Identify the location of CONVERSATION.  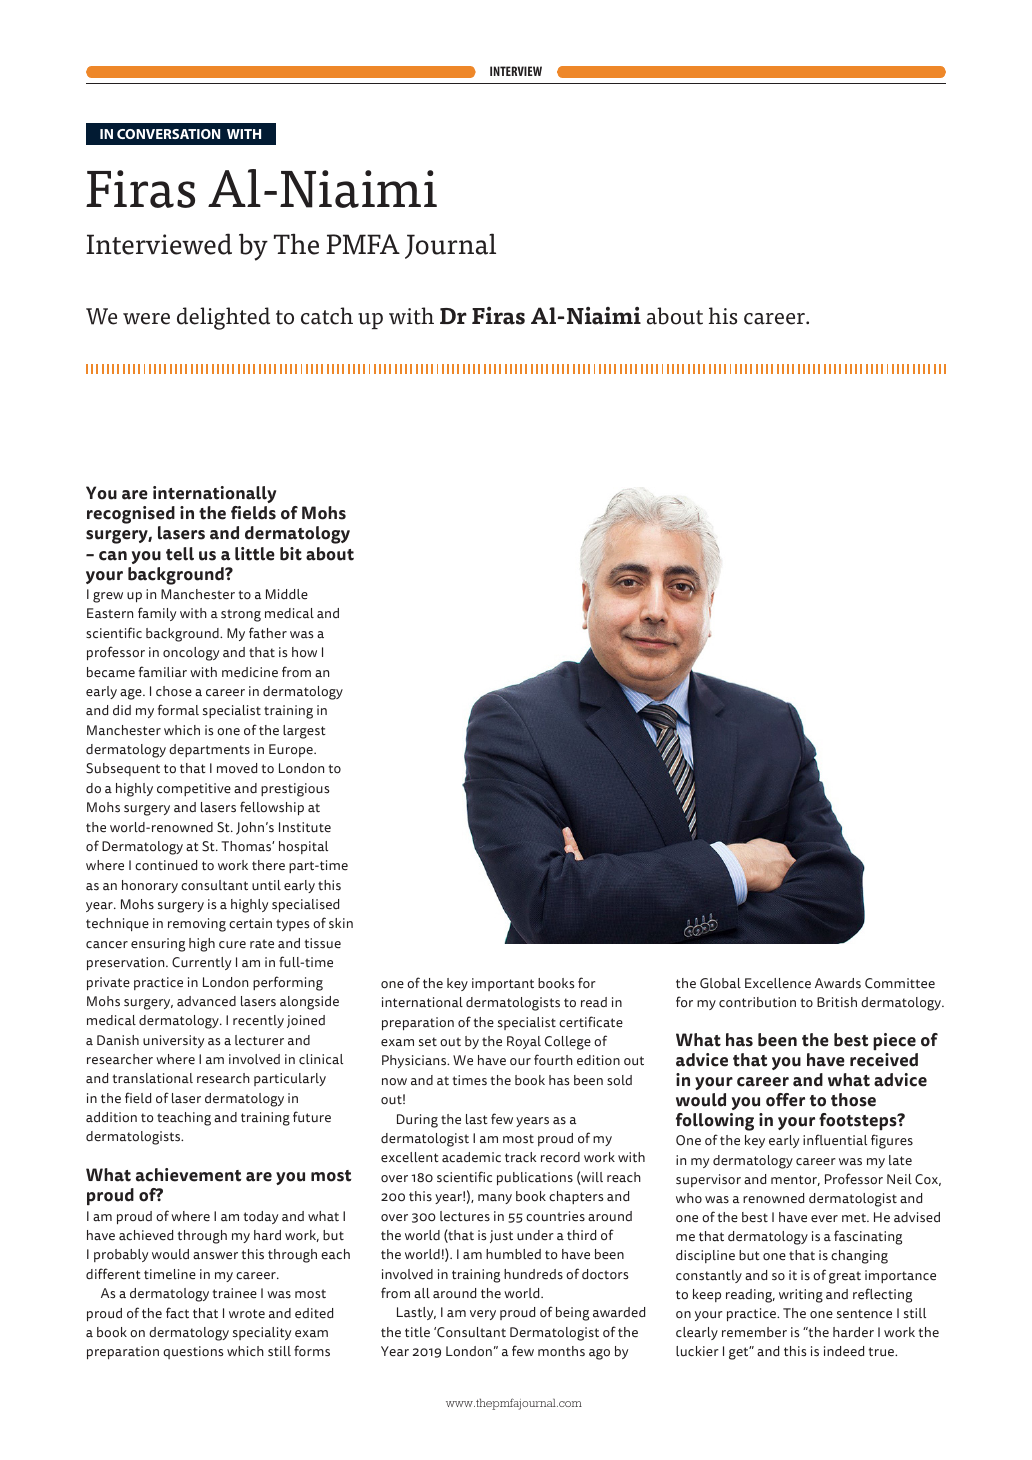
(168, 134).
